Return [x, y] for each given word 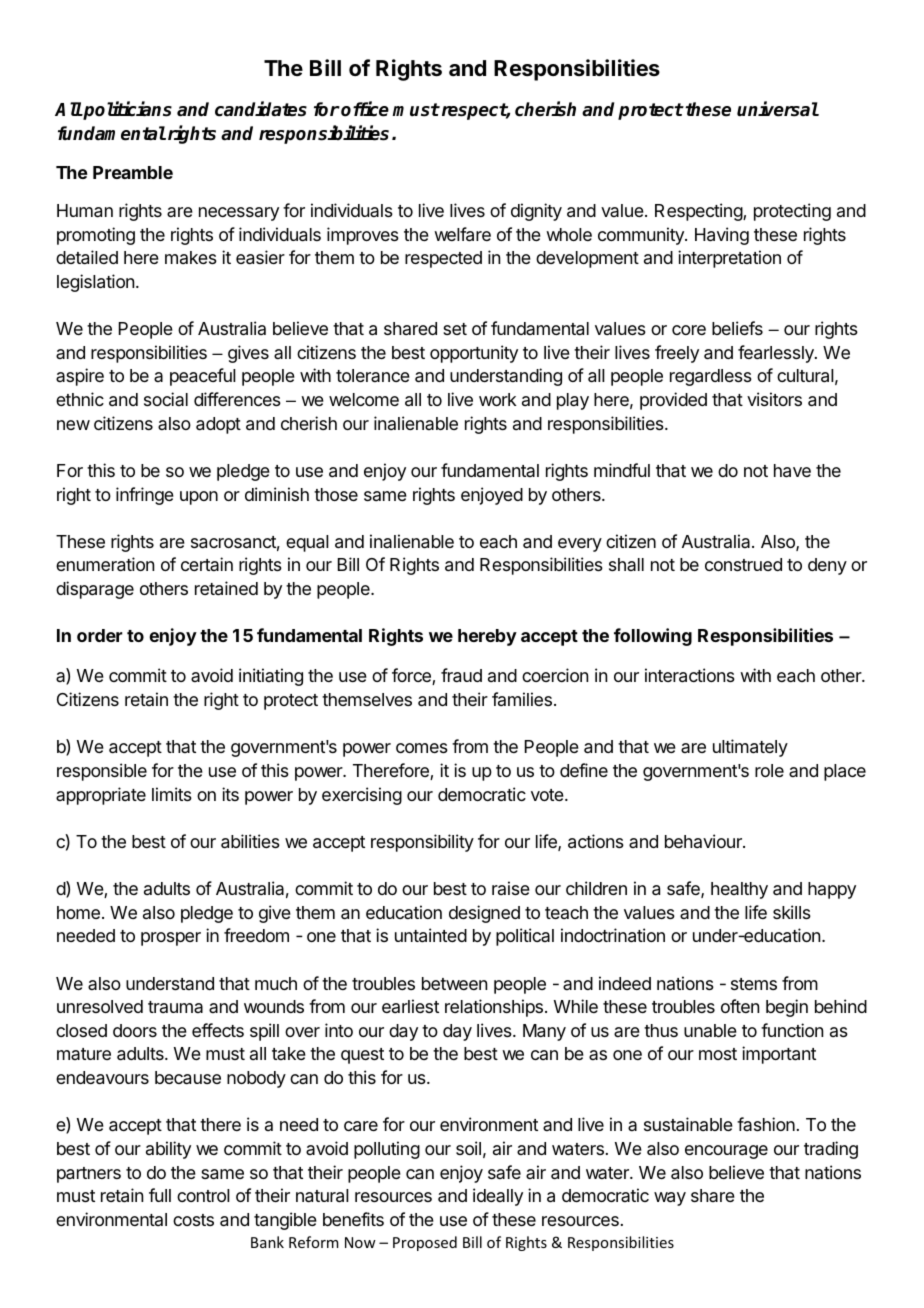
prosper [171, 939]
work [498, 399]
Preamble [133, 172]
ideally [498, 1197]
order [100, 635]
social [166, 399]
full [160, 1195]
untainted [431, 935]
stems [754, 984]
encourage [726, 1152]
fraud [461, 675]
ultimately [750, 748]
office [365, 109]
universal [778, 109]
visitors [774, 399]
